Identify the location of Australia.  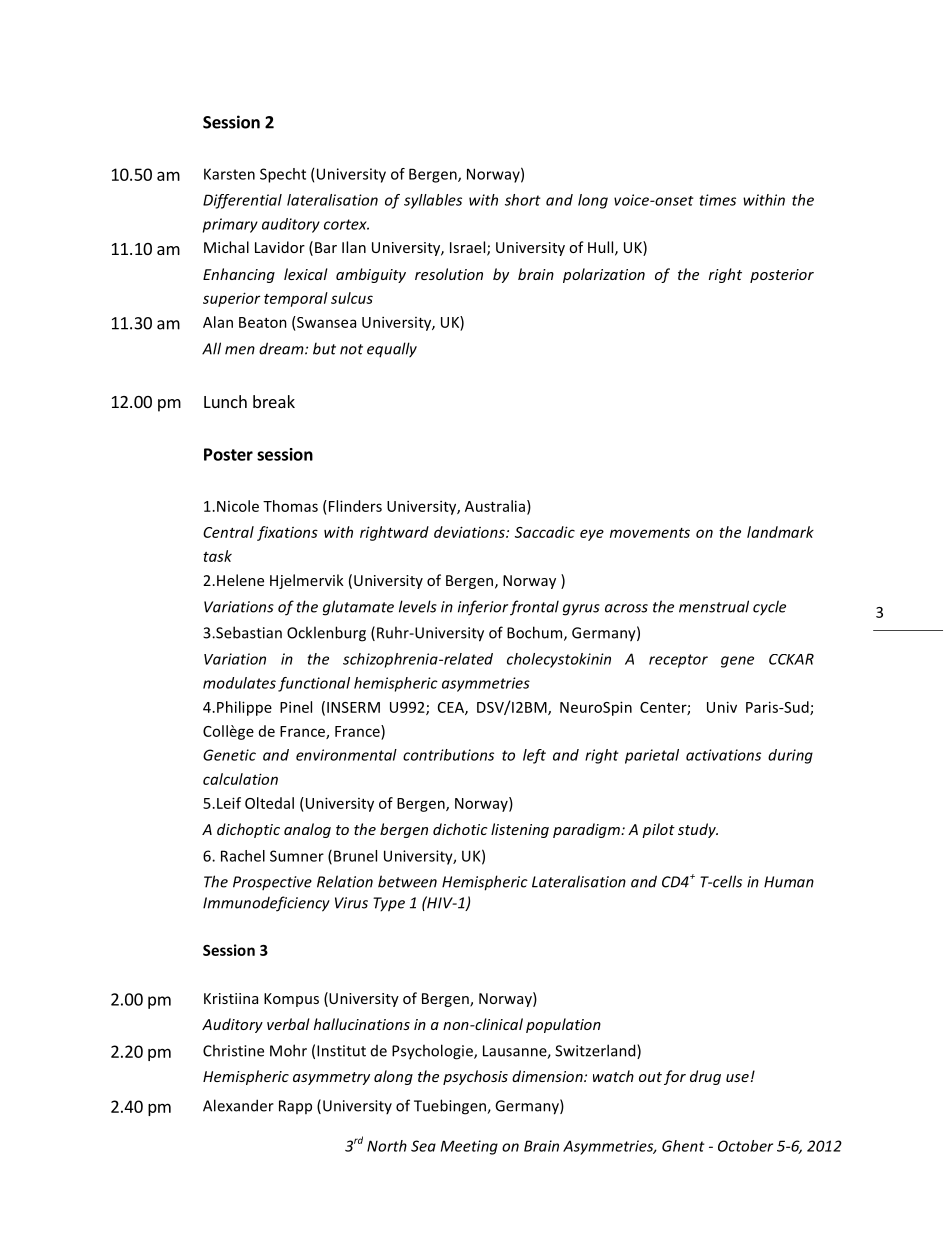
(495, 506).
